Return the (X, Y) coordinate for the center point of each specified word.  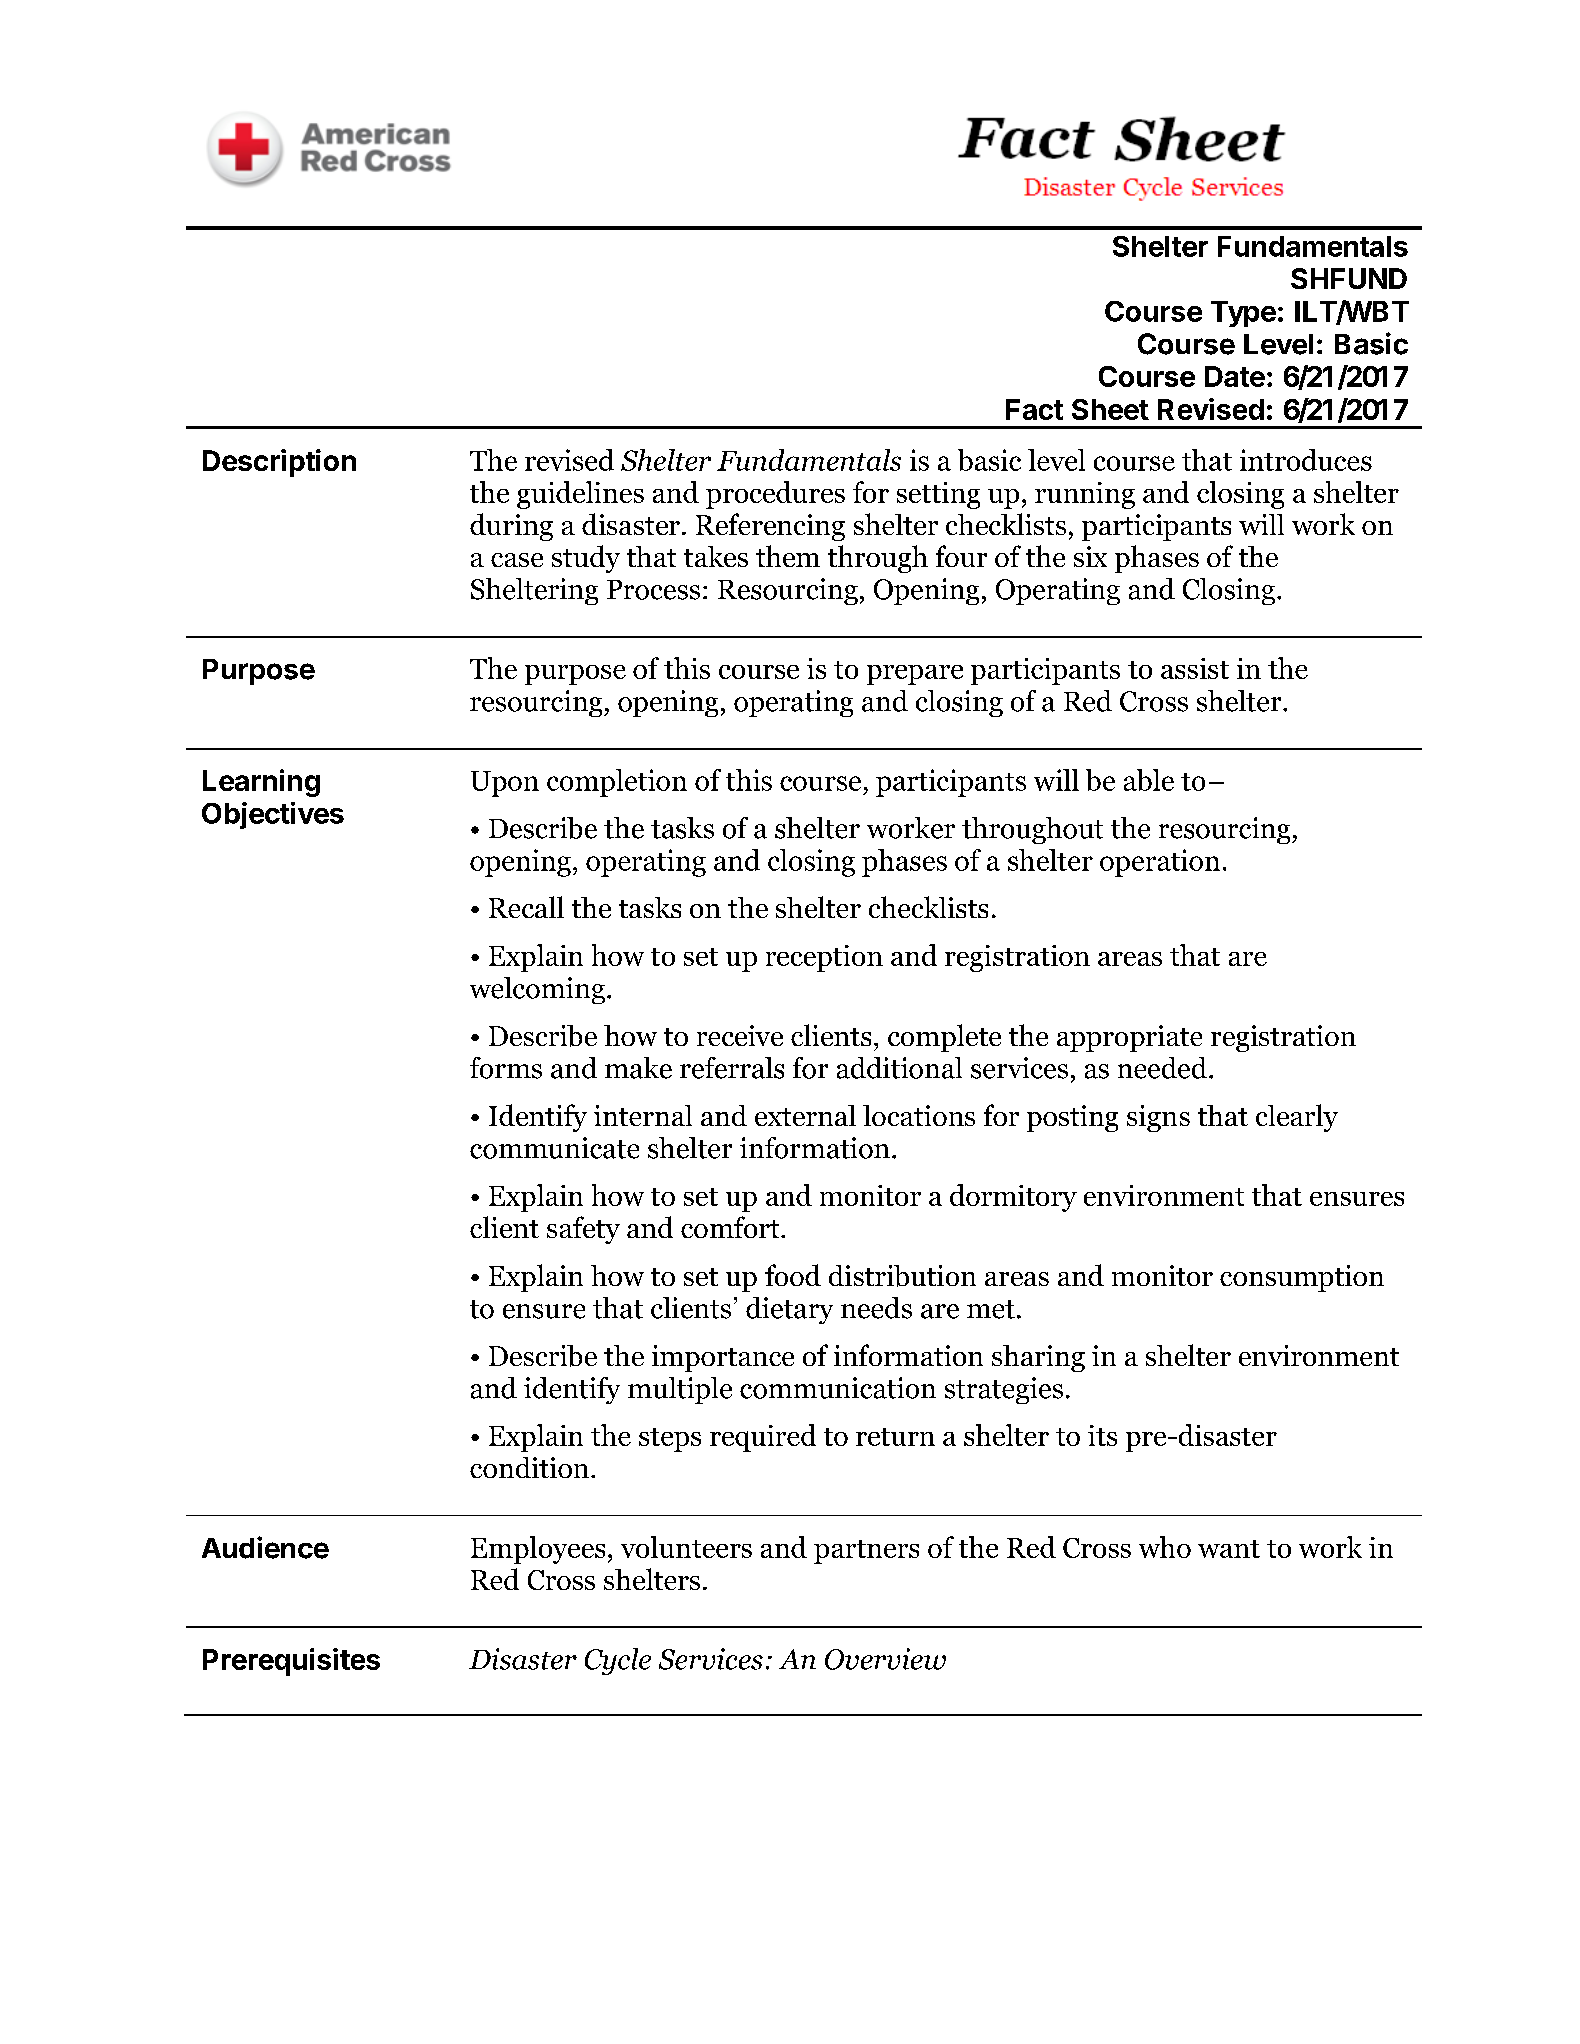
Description (279, 463)
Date (1235, 376)
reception (824, 958)
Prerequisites (291, 1662)
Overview (885, 1659)
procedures (775, 495)
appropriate (1129, 1038)
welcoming (537, 990)
